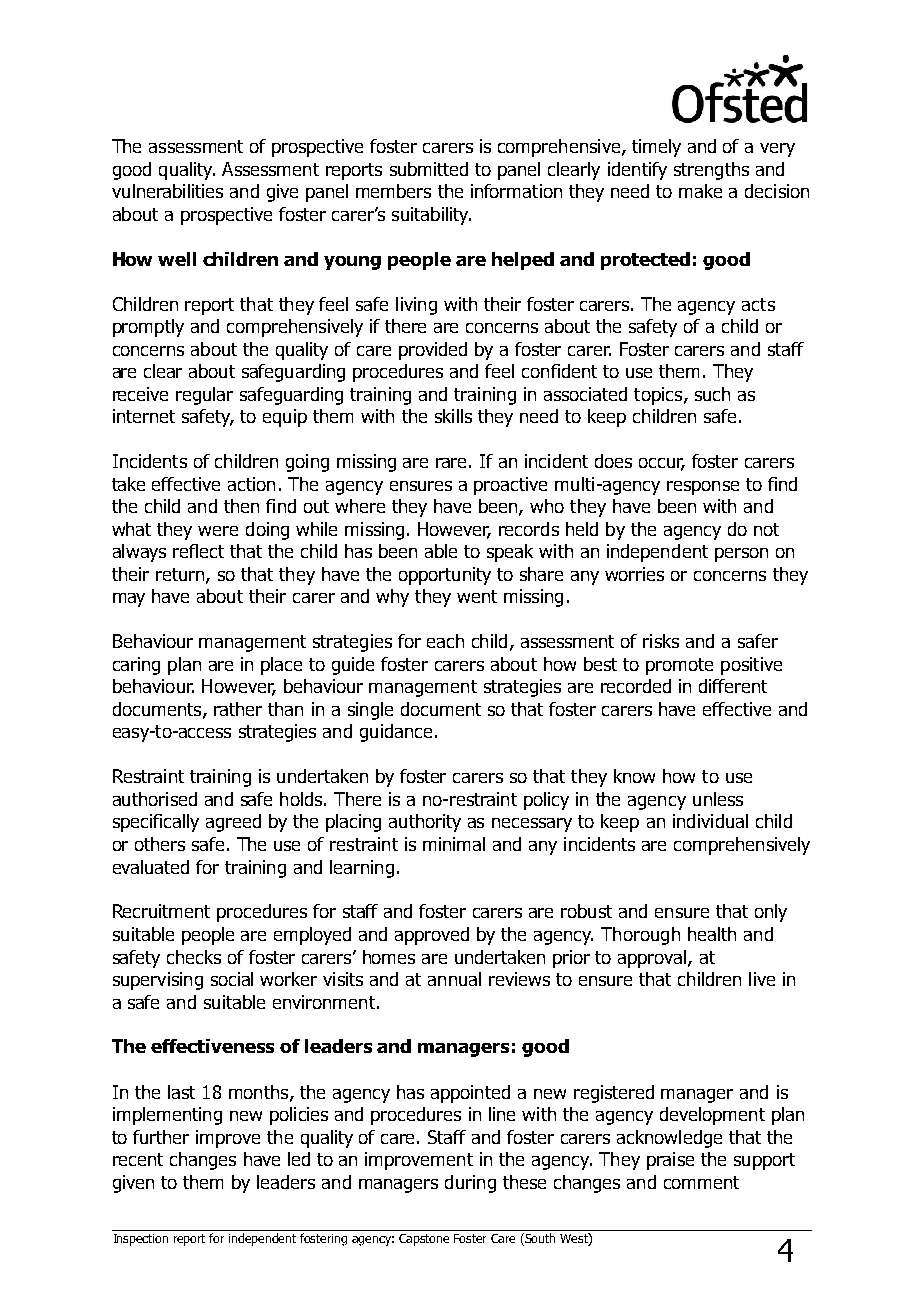  Describe the element at coordinates (141, 1240) in the page. I see `Inspection` at that location.
